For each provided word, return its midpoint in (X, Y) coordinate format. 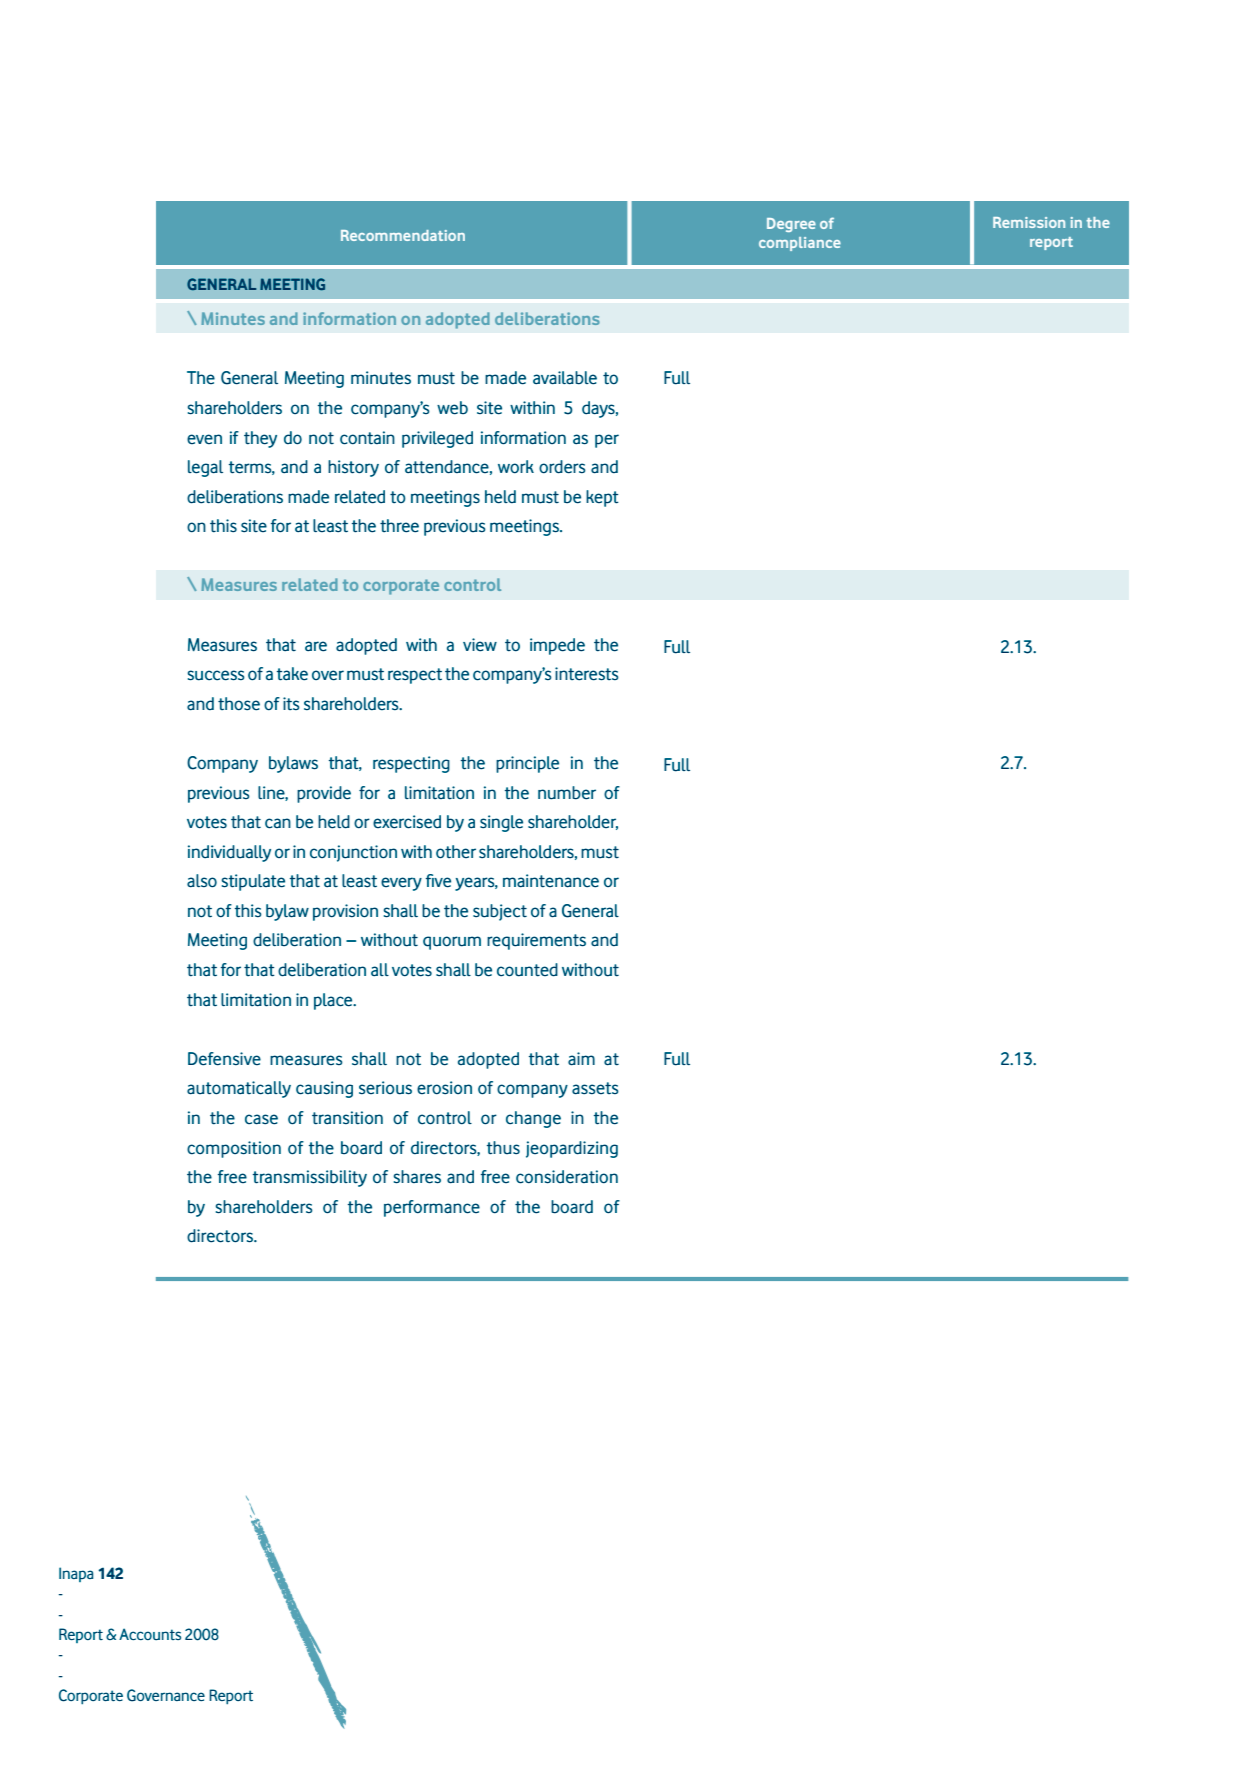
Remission (1029, 222)
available (565, 378)
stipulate (253, 882)
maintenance (551, 881)
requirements (536, 941)
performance (432, 1208)
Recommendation (403, 235)
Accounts (150, 1634)
